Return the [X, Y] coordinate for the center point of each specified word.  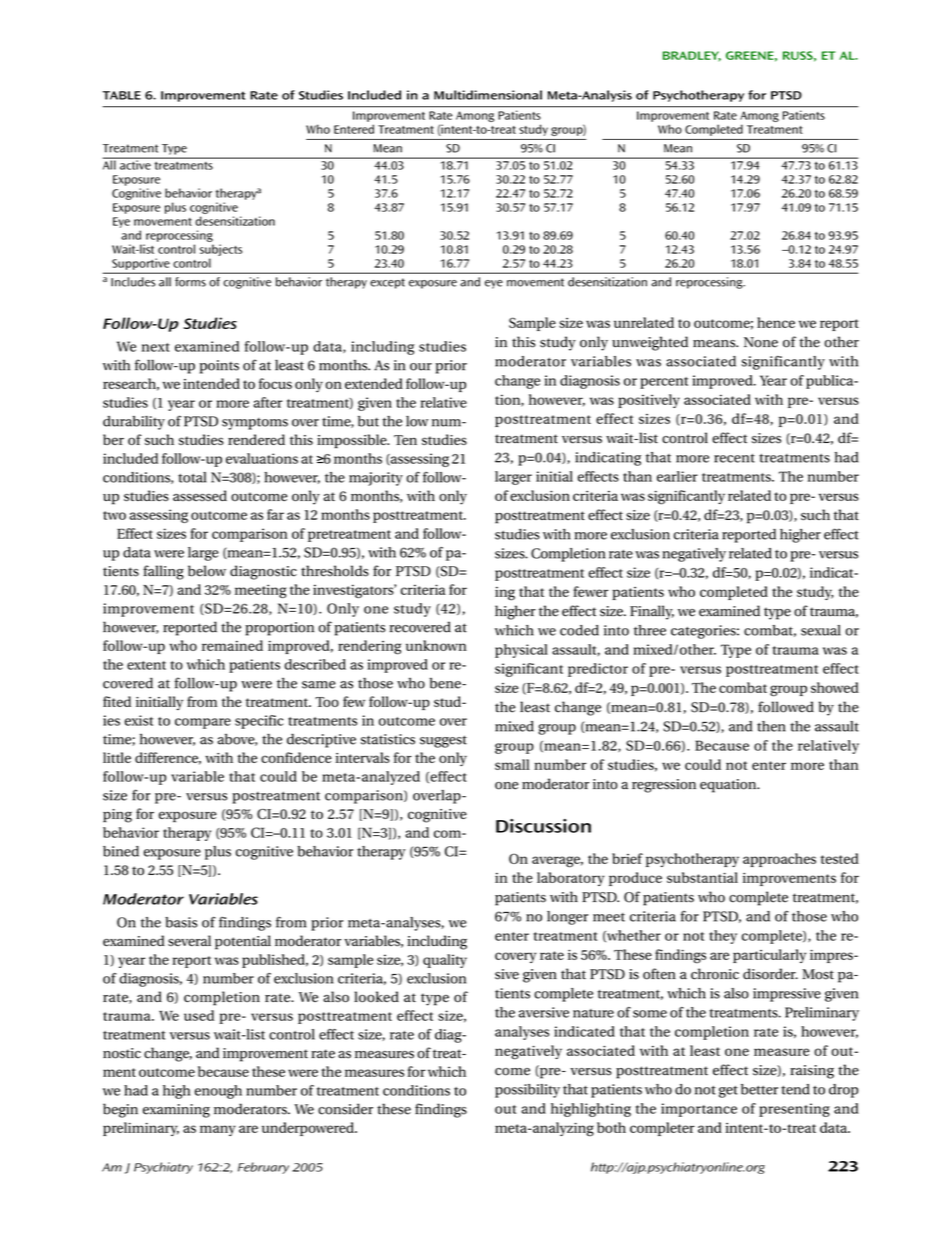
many [218, 1130]
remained [232, 645]
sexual [821, 630]
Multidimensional [488, 95]
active [135, 164]
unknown [436, 645]
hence [776, 322]
